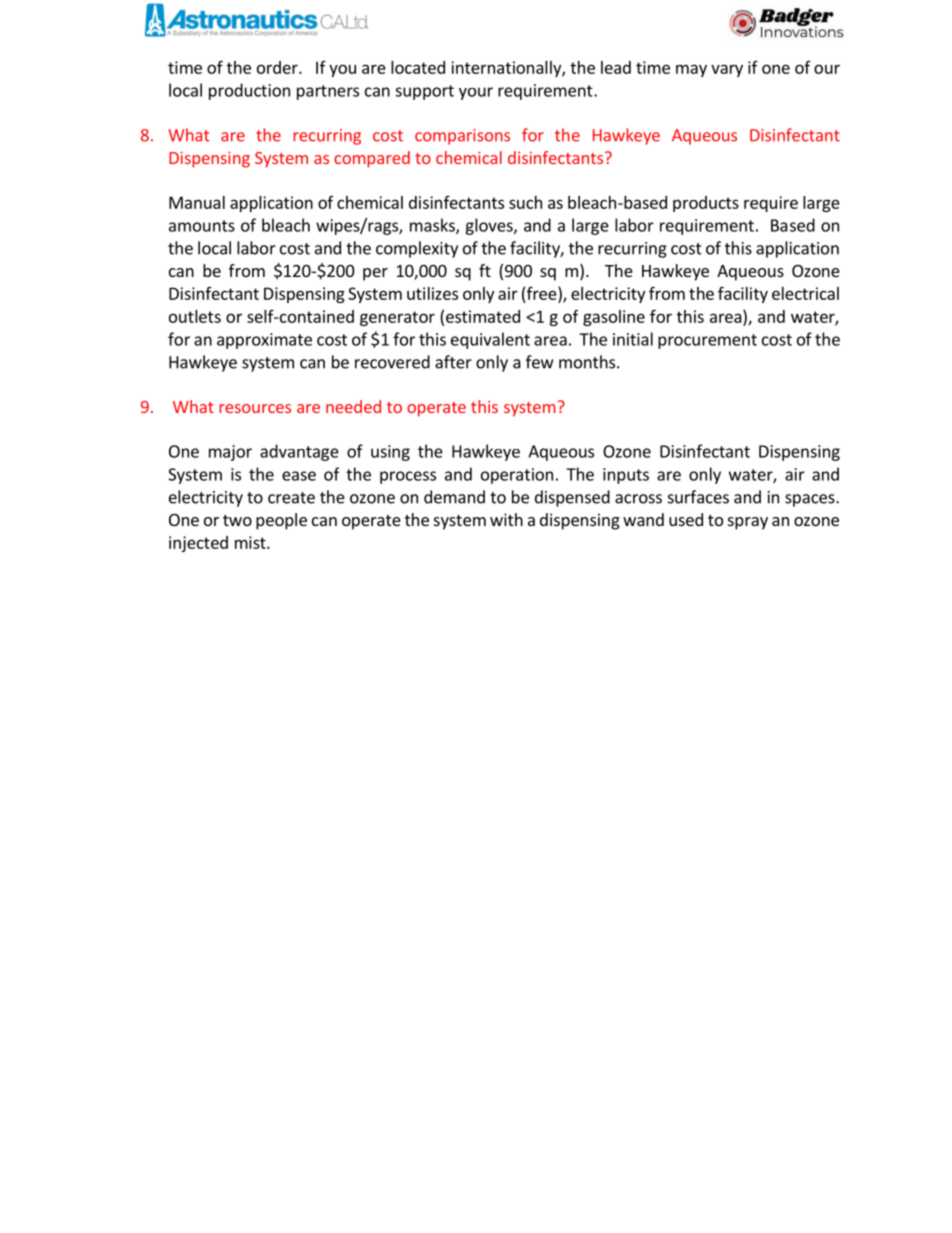  Describe the element at coordinates (255, 408) in the page. I see `resources` at that location.
